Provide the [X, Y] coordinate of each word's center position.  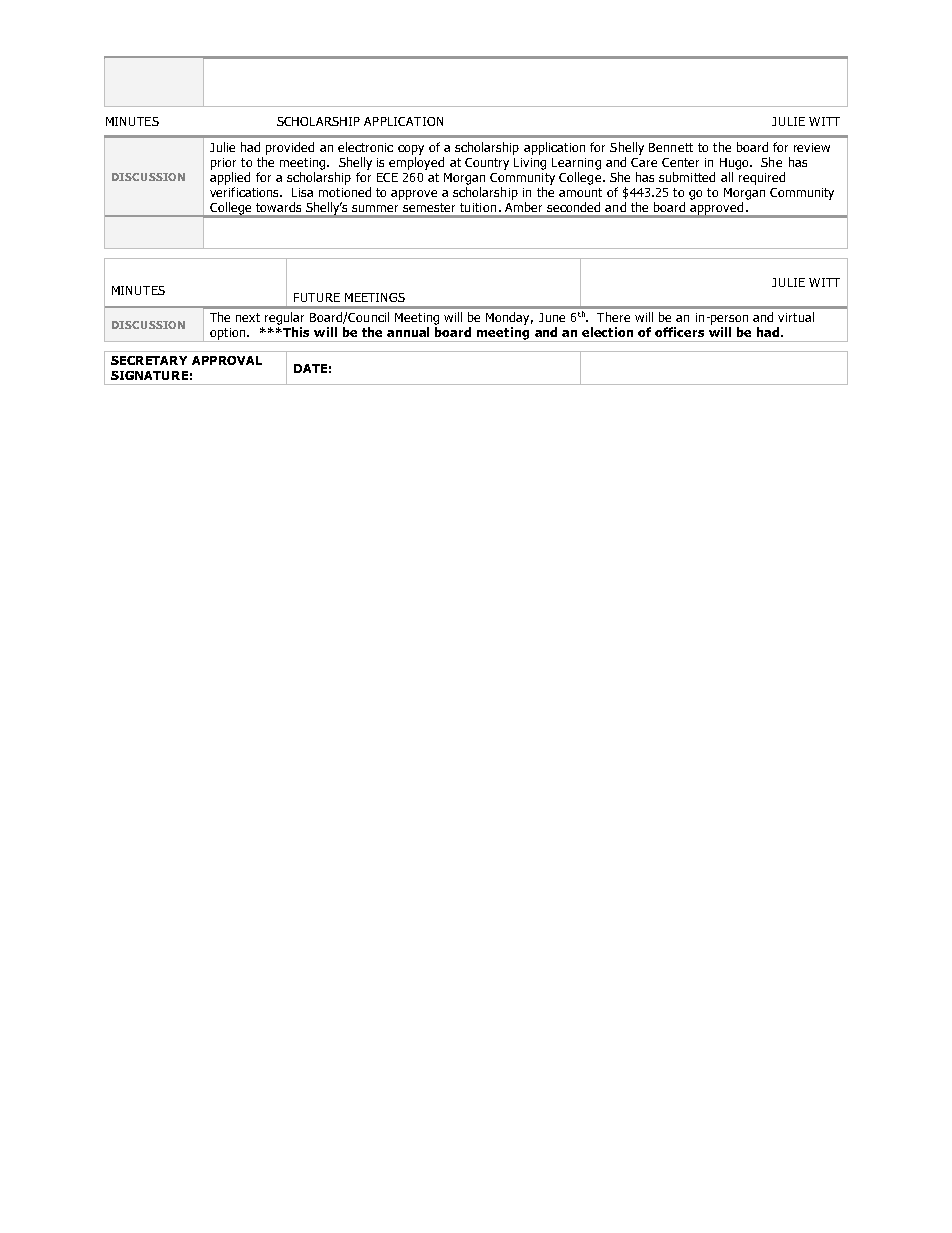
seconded [573, 207]
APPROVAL [227, 360]
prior [223, 164]
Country [487, 164]
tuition [478, 207]
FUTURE [317, 297]
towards [278, 207]
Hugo [735, 164]
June [552, 317]
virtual [796, 317]
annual [408, 332]
